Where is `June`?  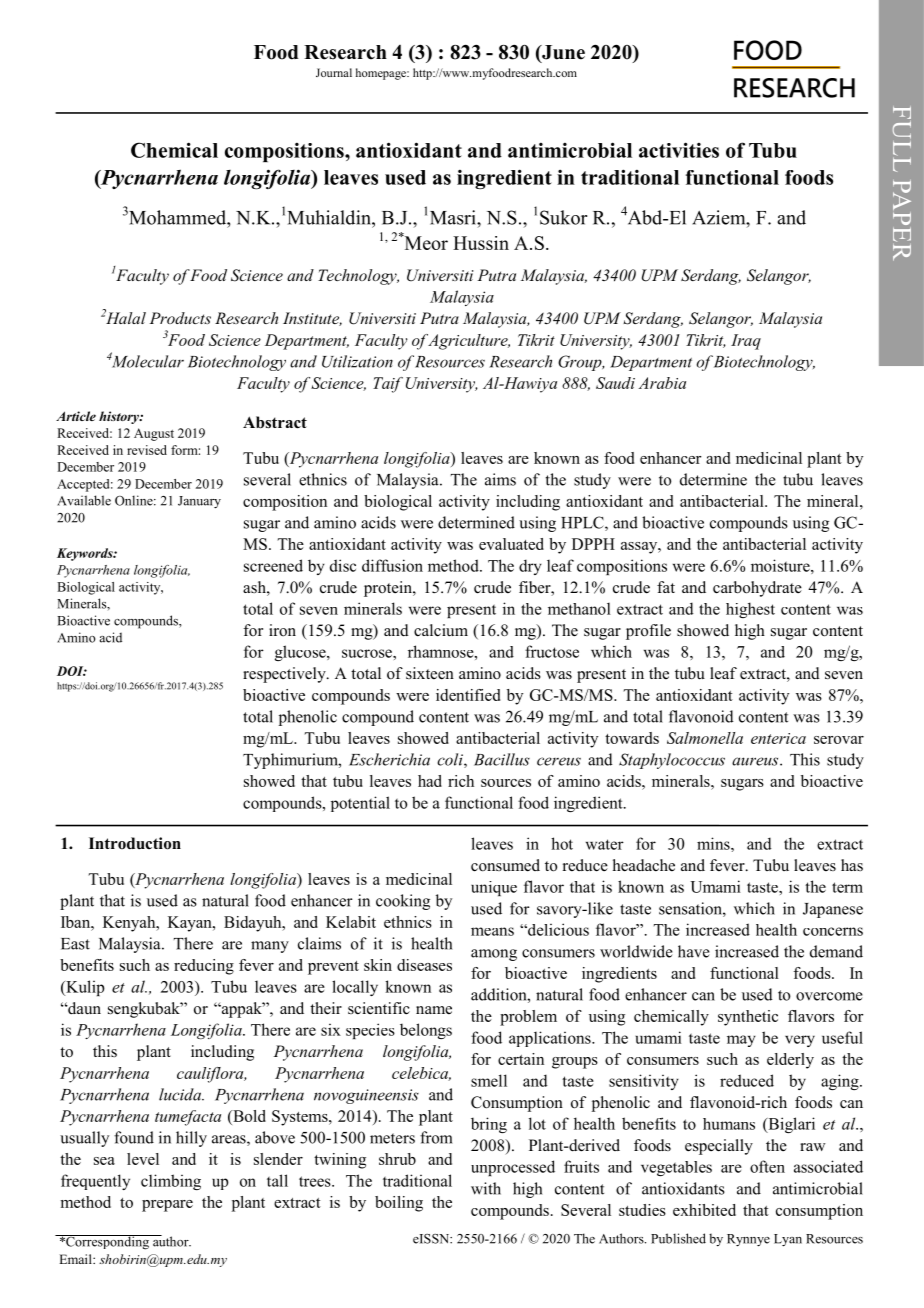 June is located at coordinates (562, 53).
